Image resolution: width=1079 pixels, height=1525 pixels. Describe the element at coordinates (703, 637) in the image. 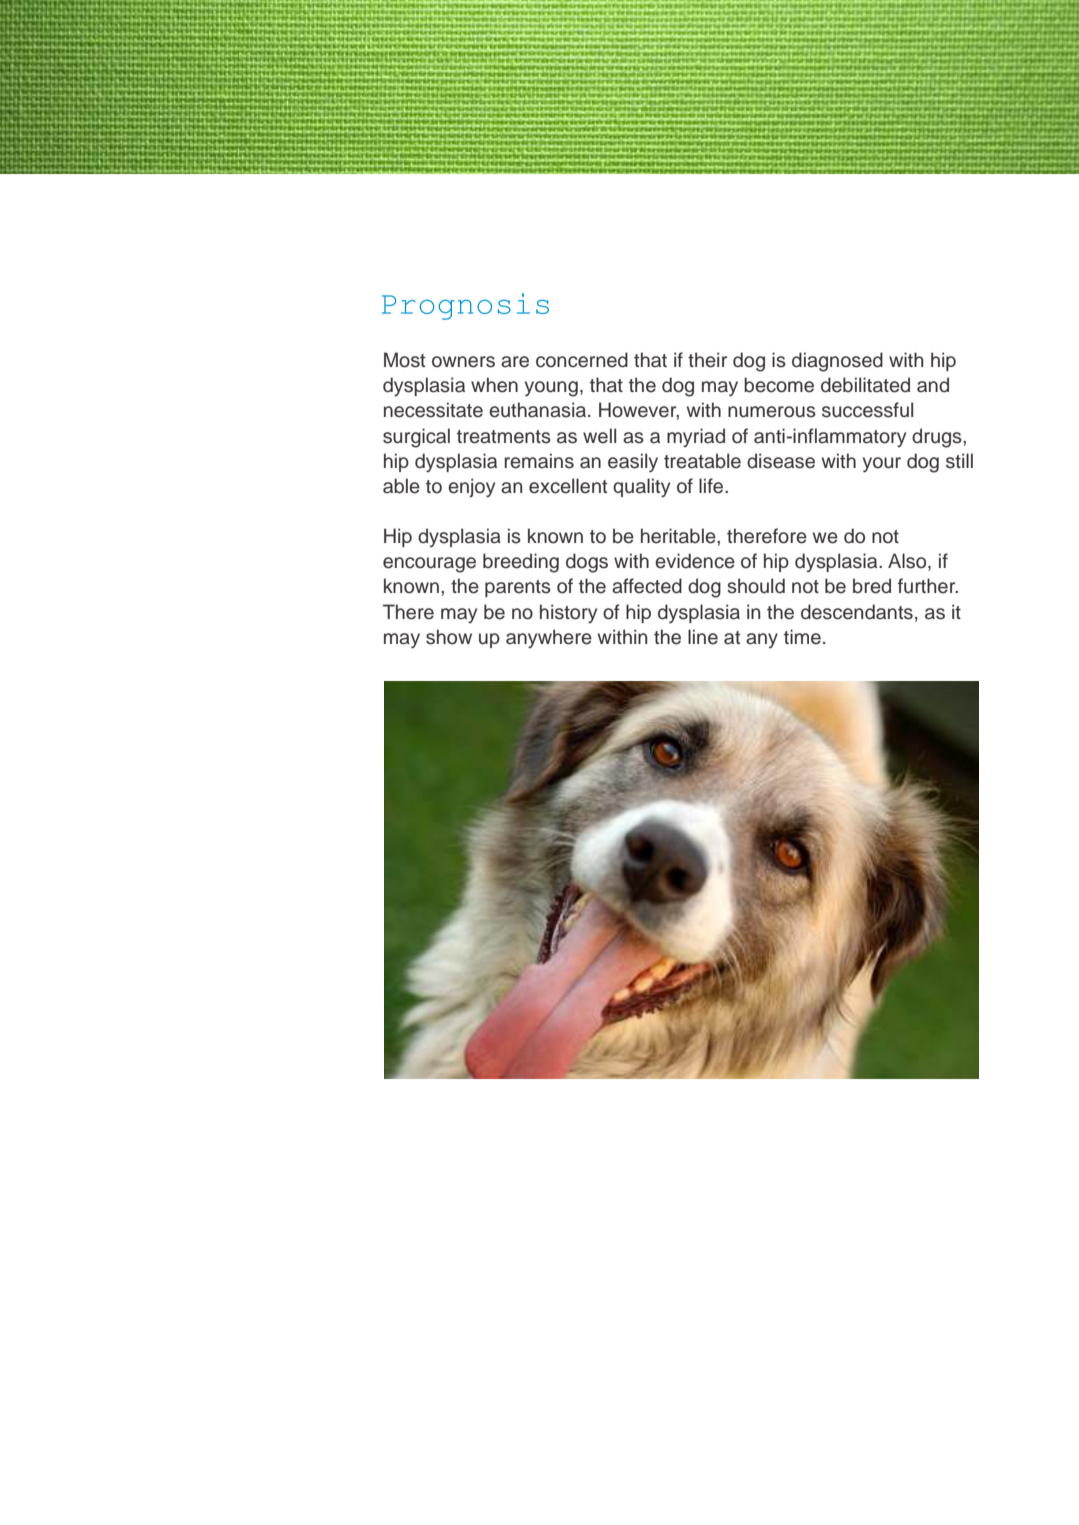

I see `line` at that location.
